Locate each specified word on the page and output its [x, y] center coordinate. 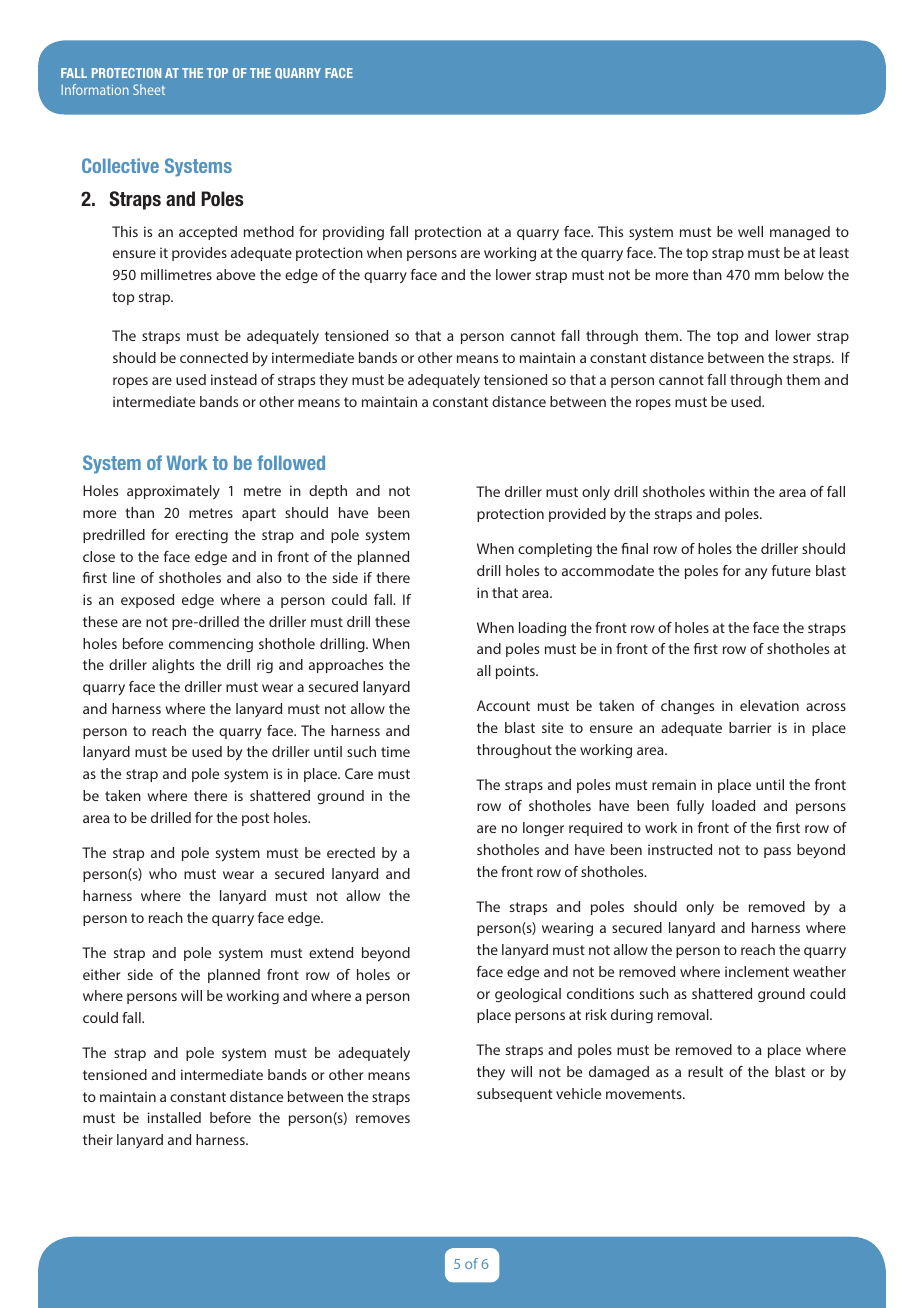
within [729, 491]
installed [174, 1117]
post [255, 819]
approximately [173, 492]
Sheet [149, 89]
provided [577, 515]
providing [353, 233]
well [750, 231]
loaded [733, 805]
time [395, 751]
